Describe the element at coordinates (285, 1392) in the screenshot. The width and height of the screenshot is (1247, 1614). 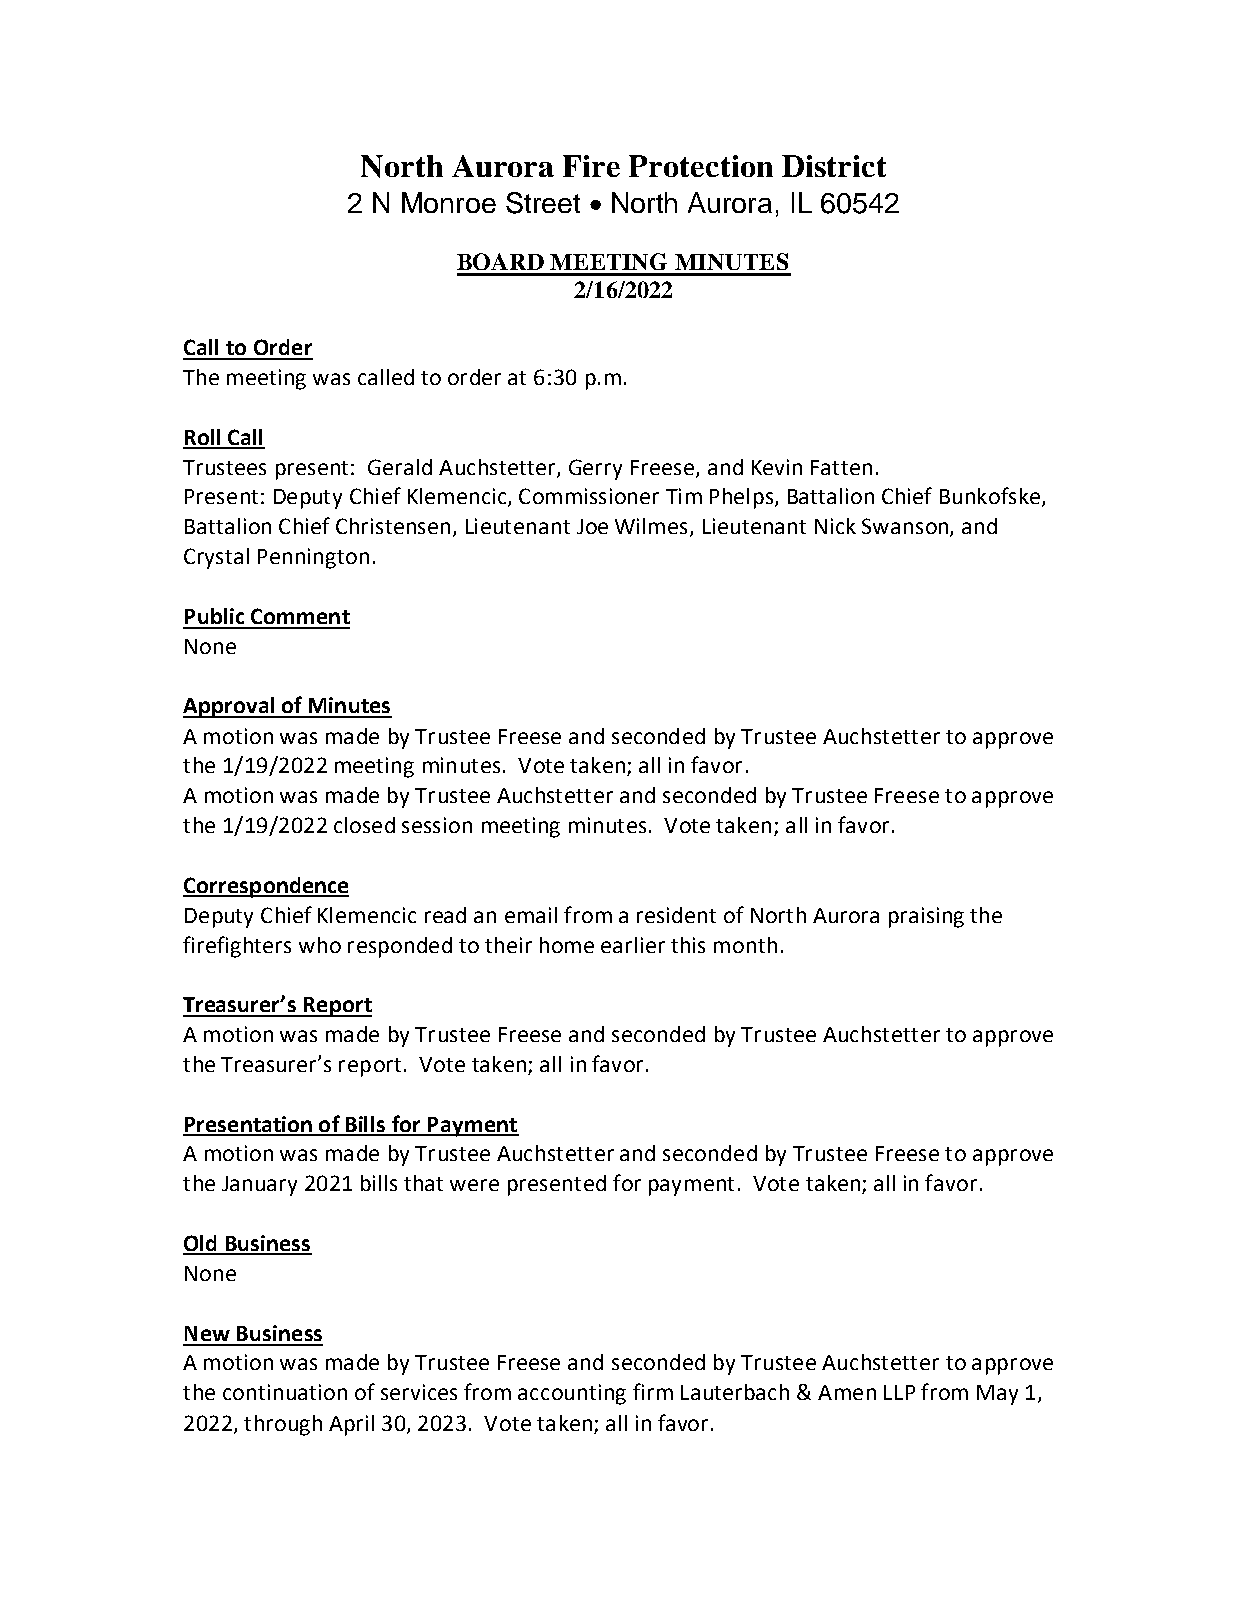
I see `continuation` at that location.
